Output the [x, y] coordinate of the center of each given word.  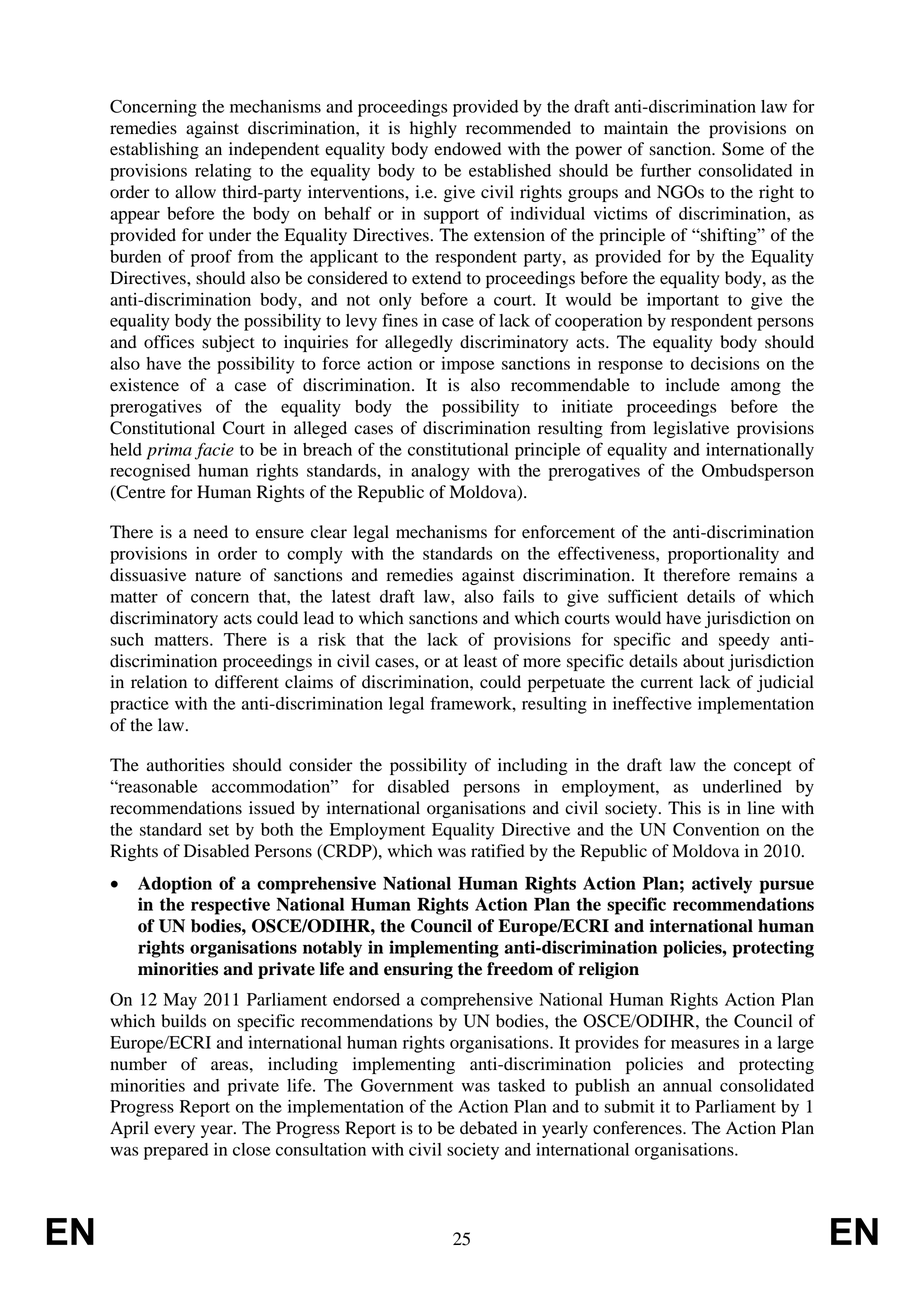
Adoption [175, 885]
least [480, 661]
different [247, 682]
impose [467, 365]
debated [488, 1128]
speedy [744, 641]
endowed [467, 149]
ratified [498, 851]
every [174, 1131]
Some [743, 149]
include [693, 385]
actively [722, 885]
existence [144, 385]
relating [223, 172]
